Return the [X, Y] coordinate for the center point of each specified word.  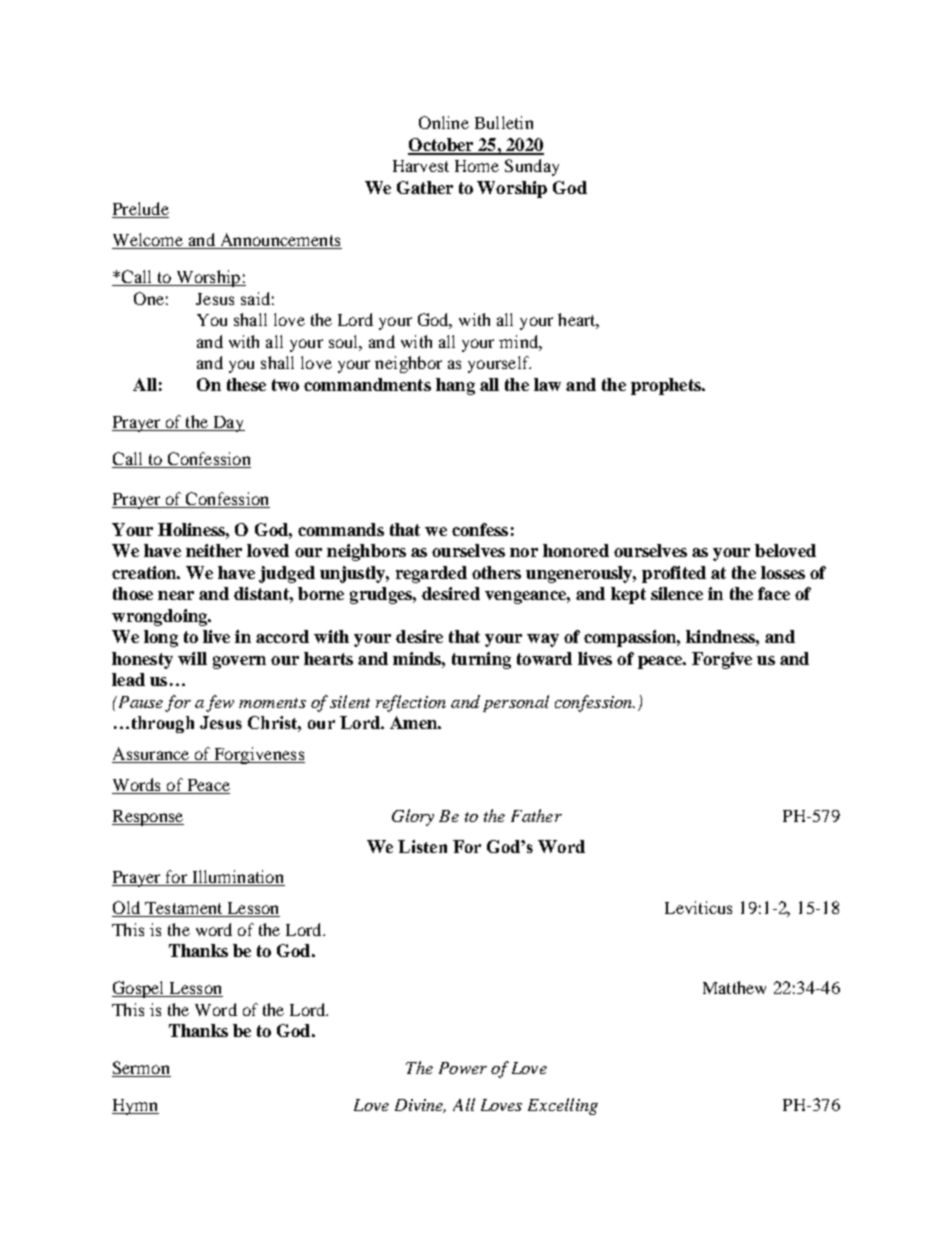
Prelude [140, 210]
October [442, 146]
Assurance [152, 755]
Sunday [532, 167]
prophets [667, 386]
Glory [413, 817]
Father [536, 815]
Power [463, 1068]
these [246, 384]
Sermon [141, 1069]
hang [455, 386]
